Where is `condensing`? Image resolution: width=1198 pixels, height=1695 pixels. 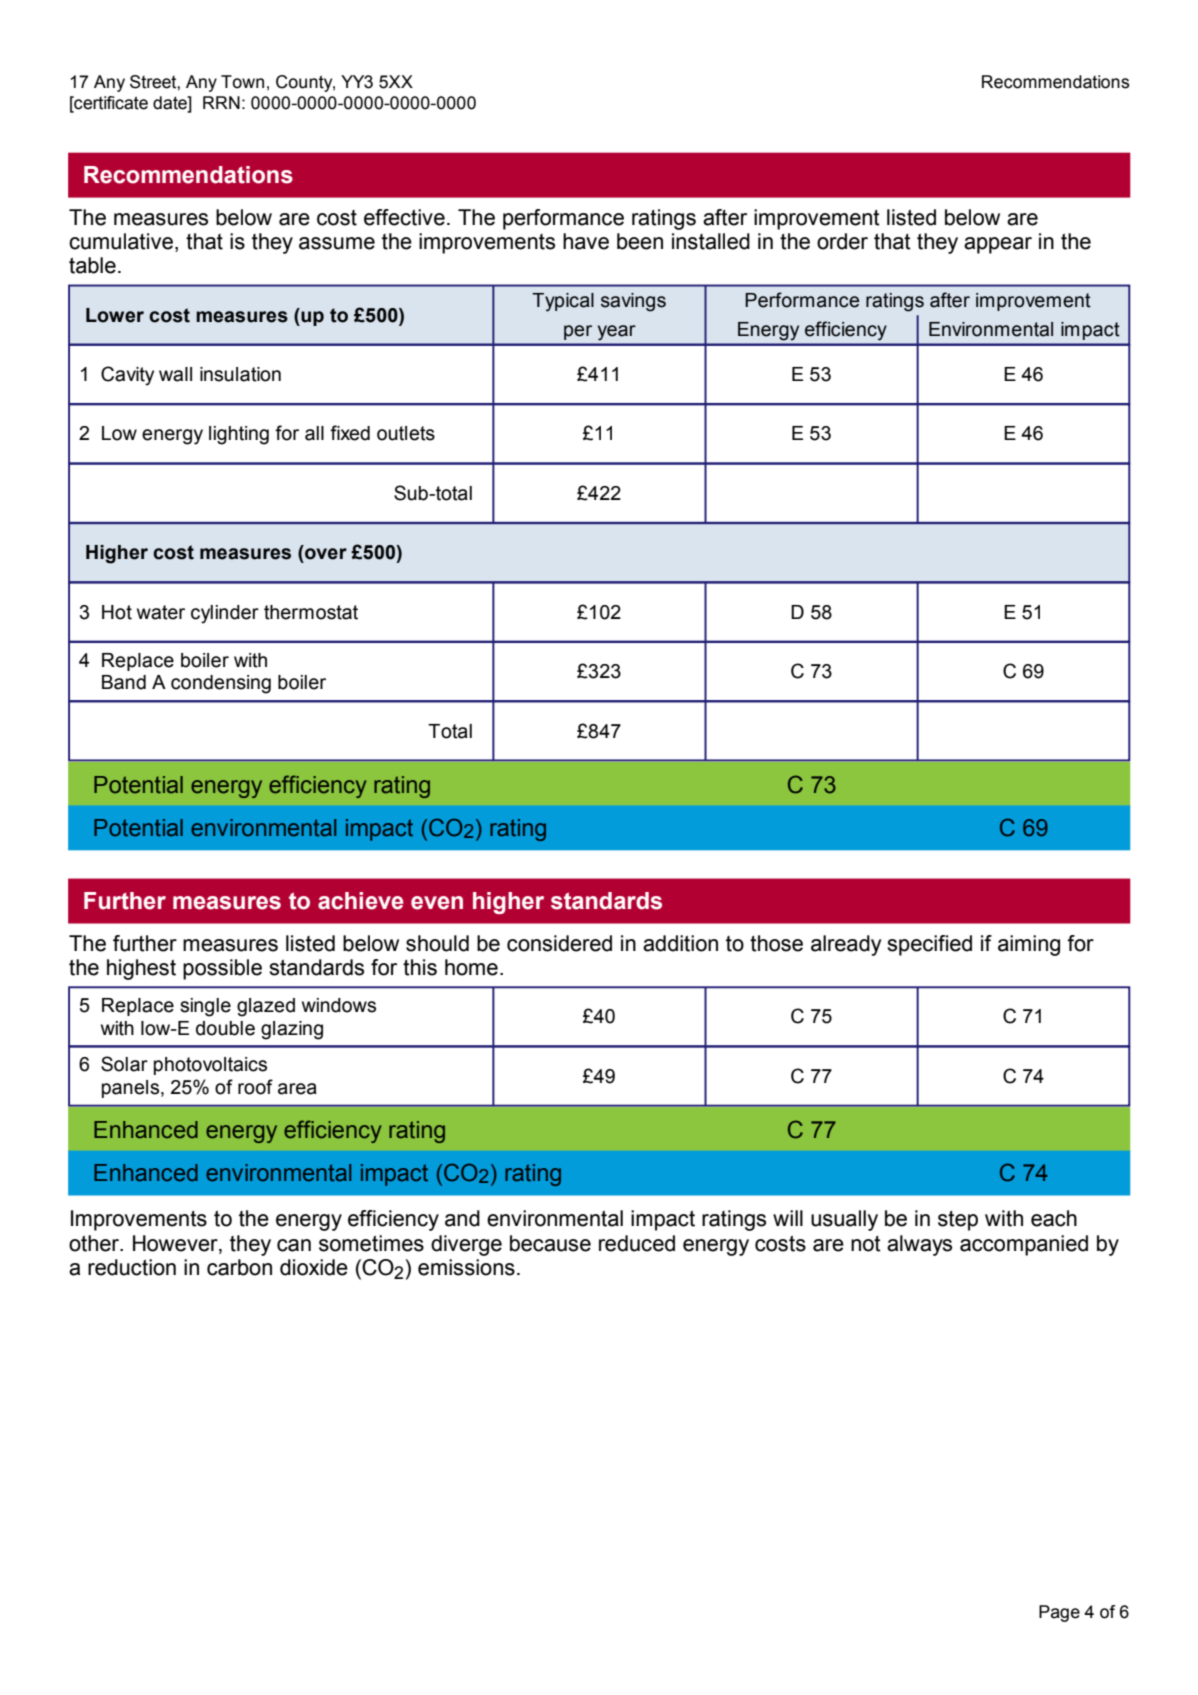
condensing is located at coordinates (221, 684).
